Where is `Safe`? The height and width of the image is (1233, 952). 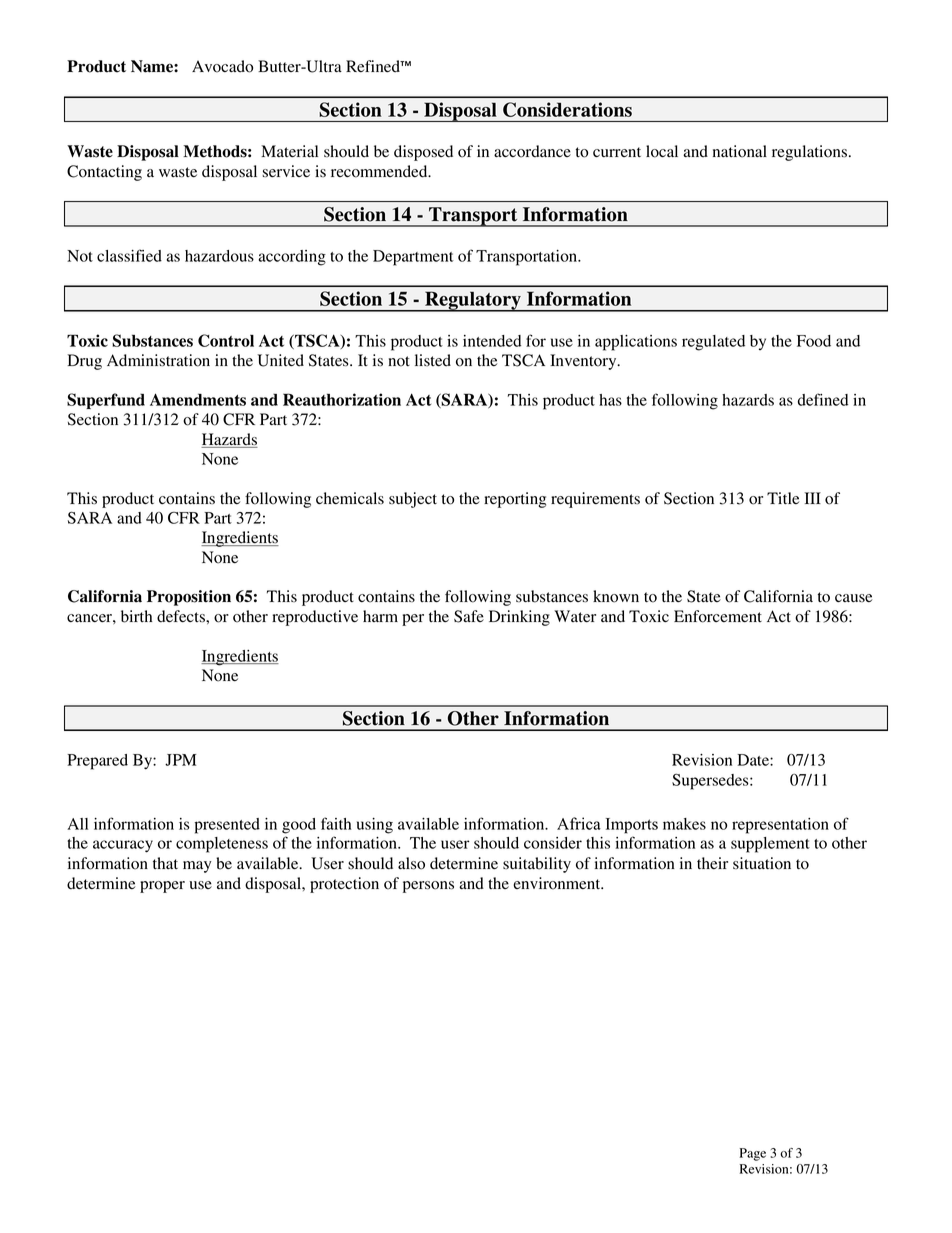
Safe is located at coordinates (469, 616).
